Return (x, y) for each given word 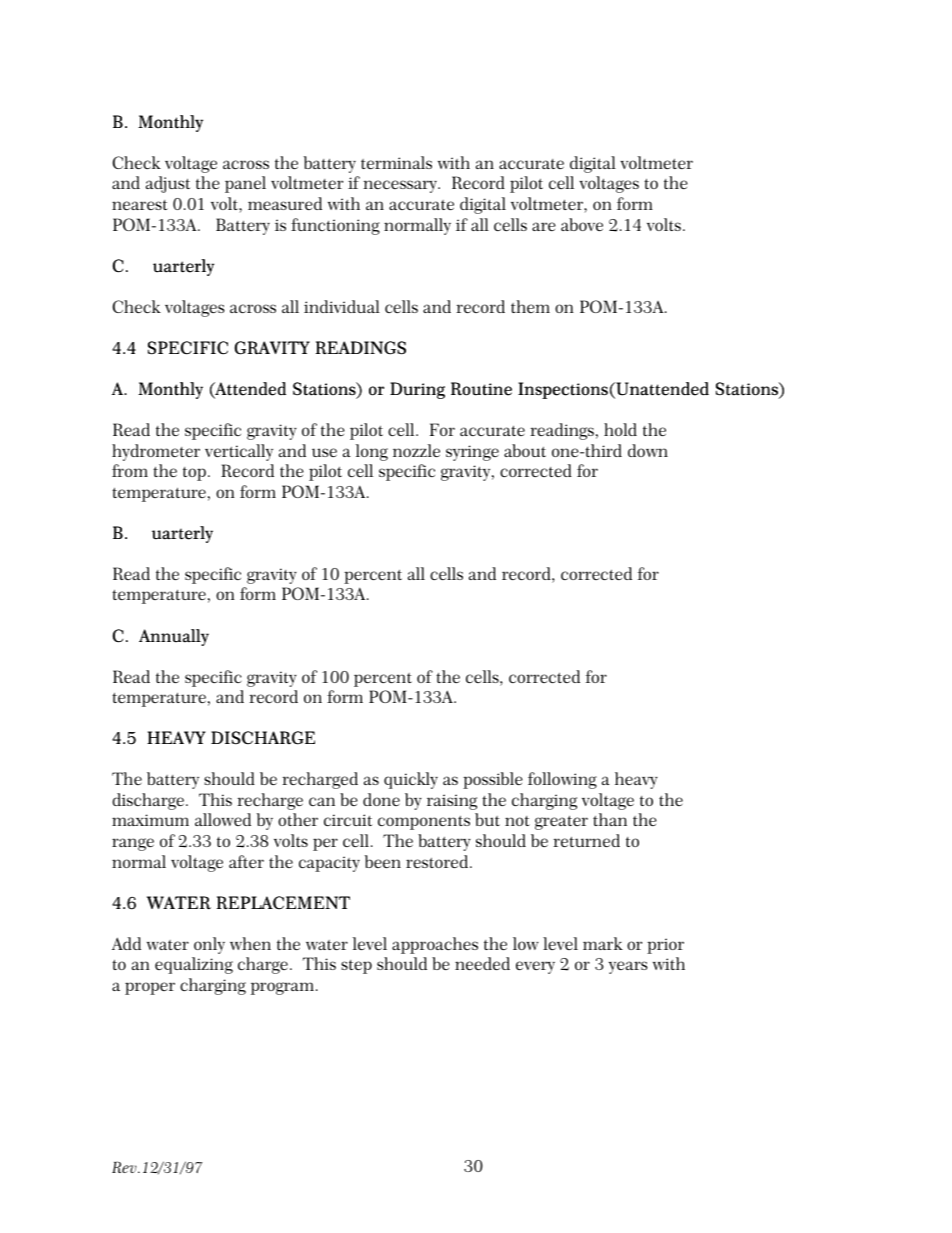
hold (620, 429)
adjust (168, 184)
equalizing (194, 965)
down (648, 450)
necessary (401, 186)
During (417, 390)
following (562, 780)
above (582, 224)
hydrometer (156, 452)
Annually (174, 637)
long (372, 452)
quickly (411, 780)
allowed (223, 819)
